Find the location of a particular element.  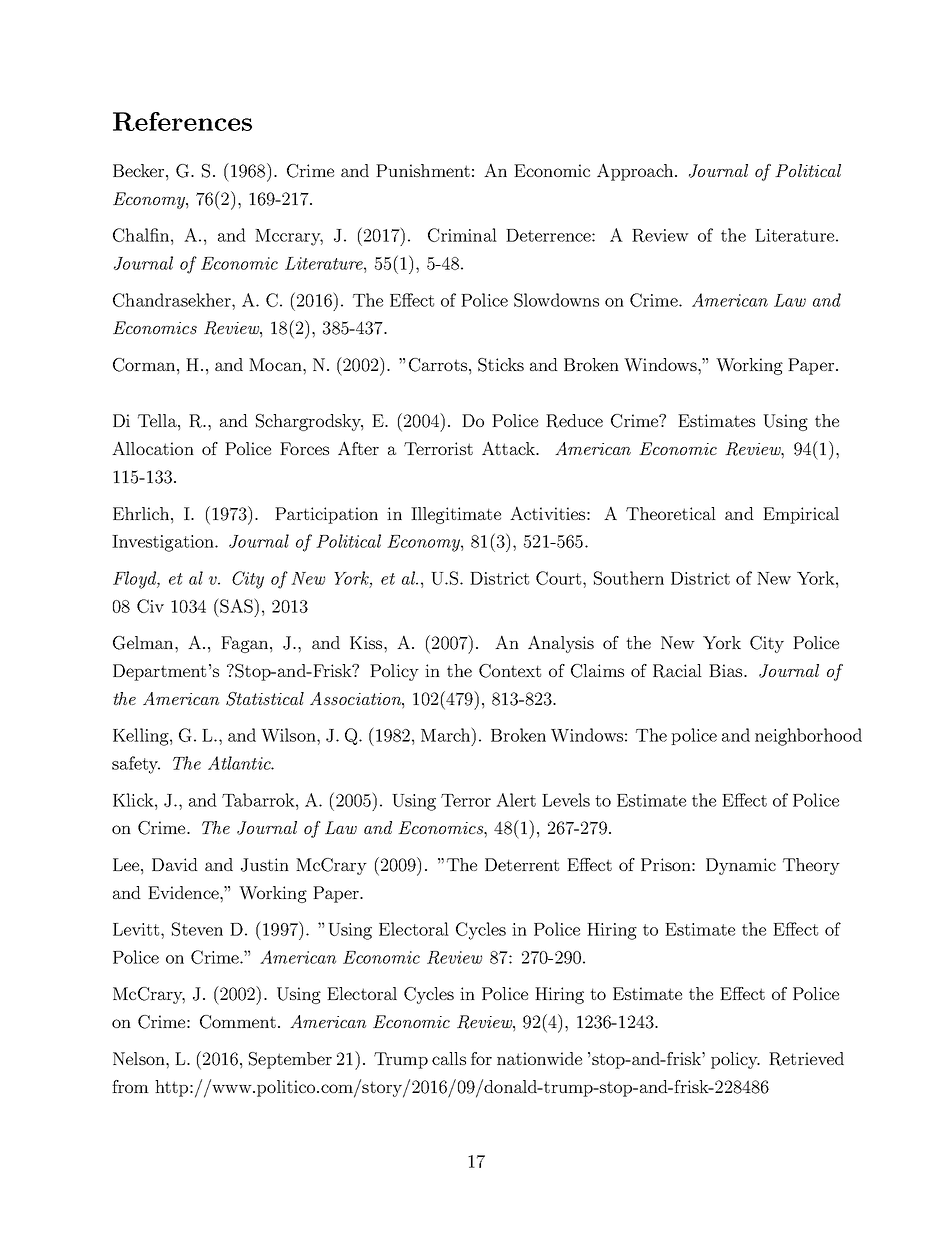

calls is located at coordinates (449, 1058).
